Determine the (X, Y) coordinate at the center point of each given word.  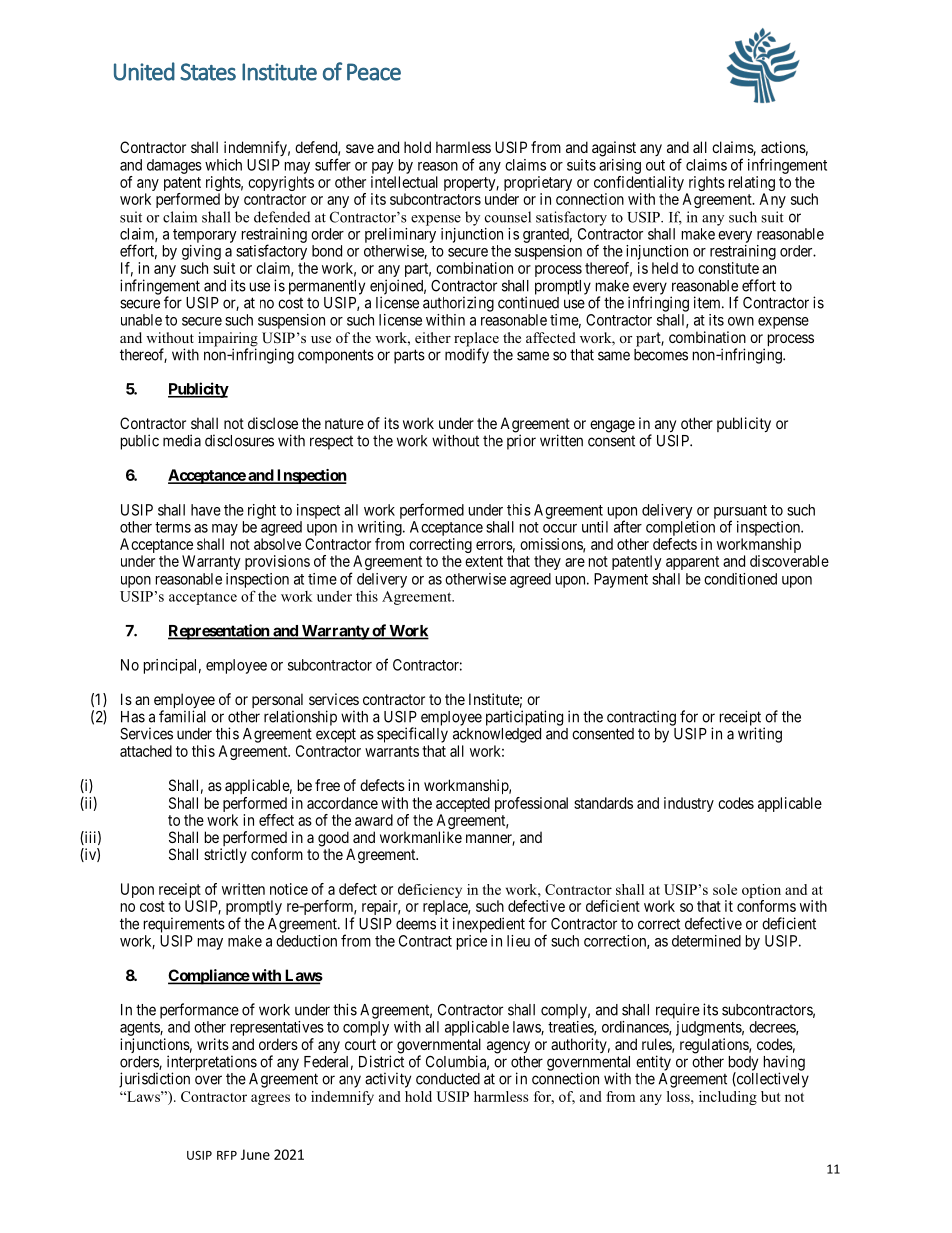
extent (484, 561)
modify (467, 356)
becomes (661, 355)
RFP (227, 1155)
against (614, 149)
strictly (225, 855)
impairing (228, 340)
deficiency (430, 890)
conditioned (740, 579)
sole (725, 889)
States (208, 72)
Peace (374, 72)
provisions (277, 562)
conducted (448, 1079)
